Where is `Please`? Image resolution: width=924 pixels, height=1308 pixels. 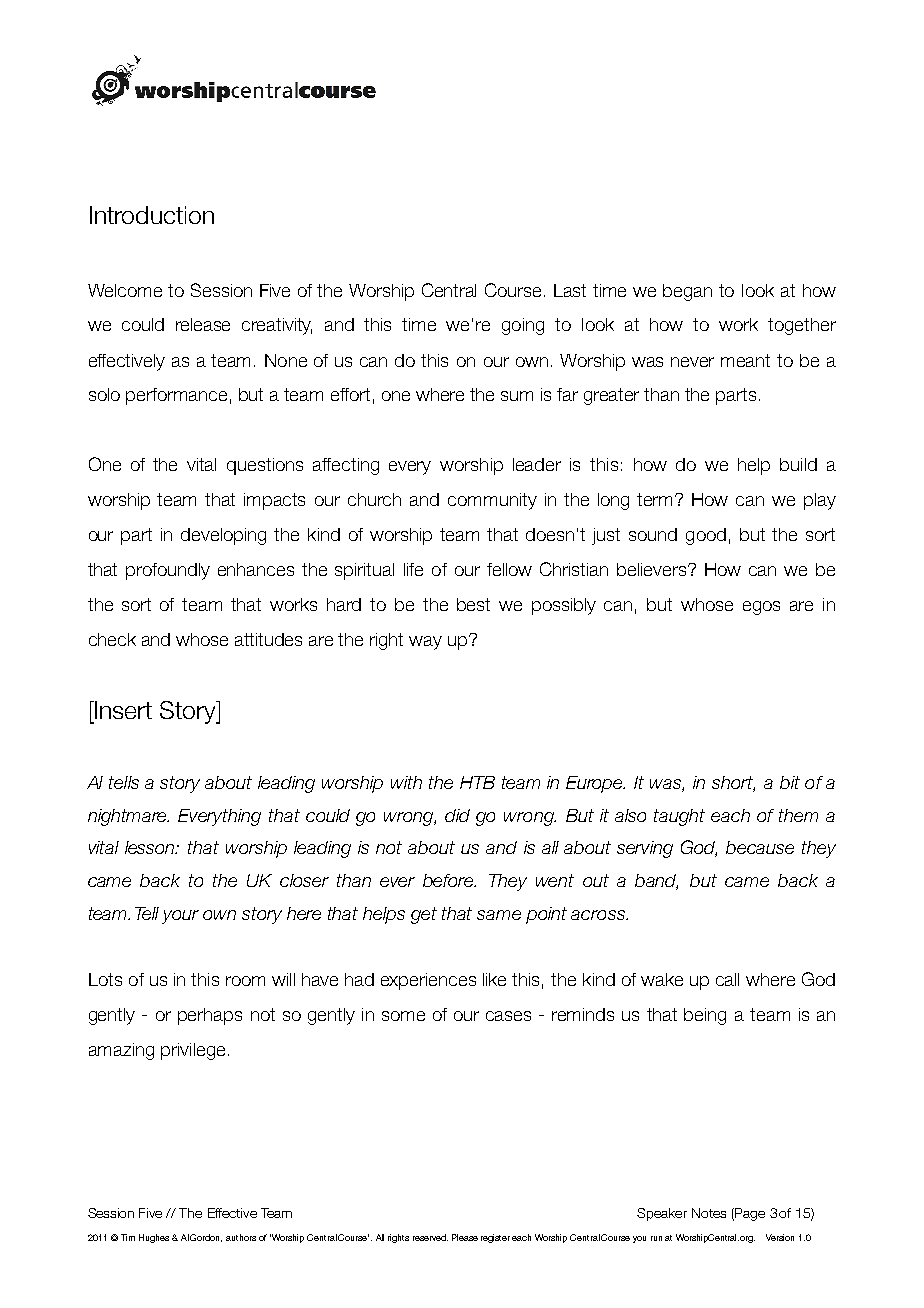 Please is located at coordinates (465, 1237).
